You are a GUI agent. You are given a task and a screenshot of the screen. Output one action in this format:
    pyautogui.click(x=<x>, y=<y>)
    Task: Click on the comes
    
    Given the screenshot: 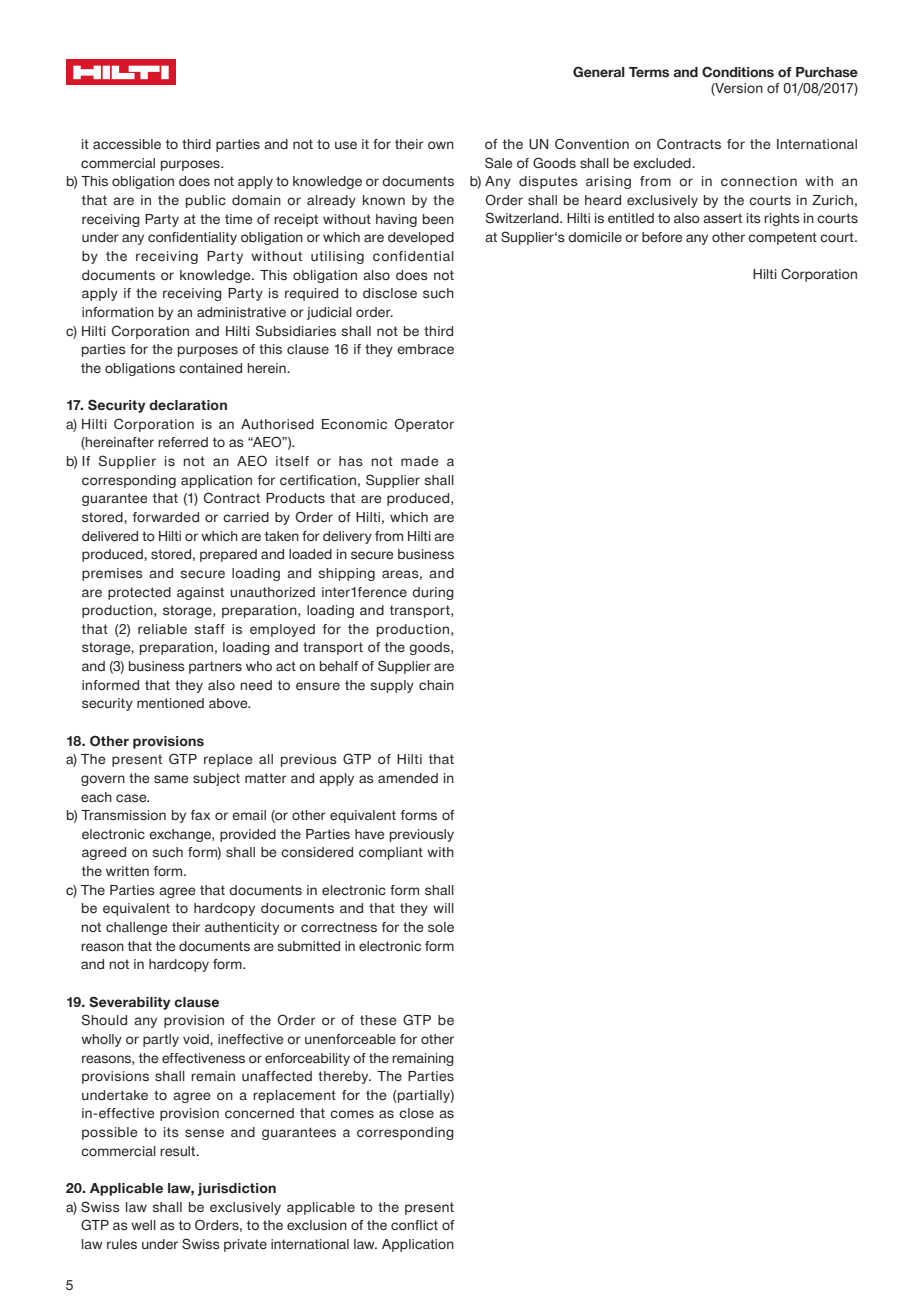 What is the action you would take?
    pyautogui.click(x=352, y=1114)
